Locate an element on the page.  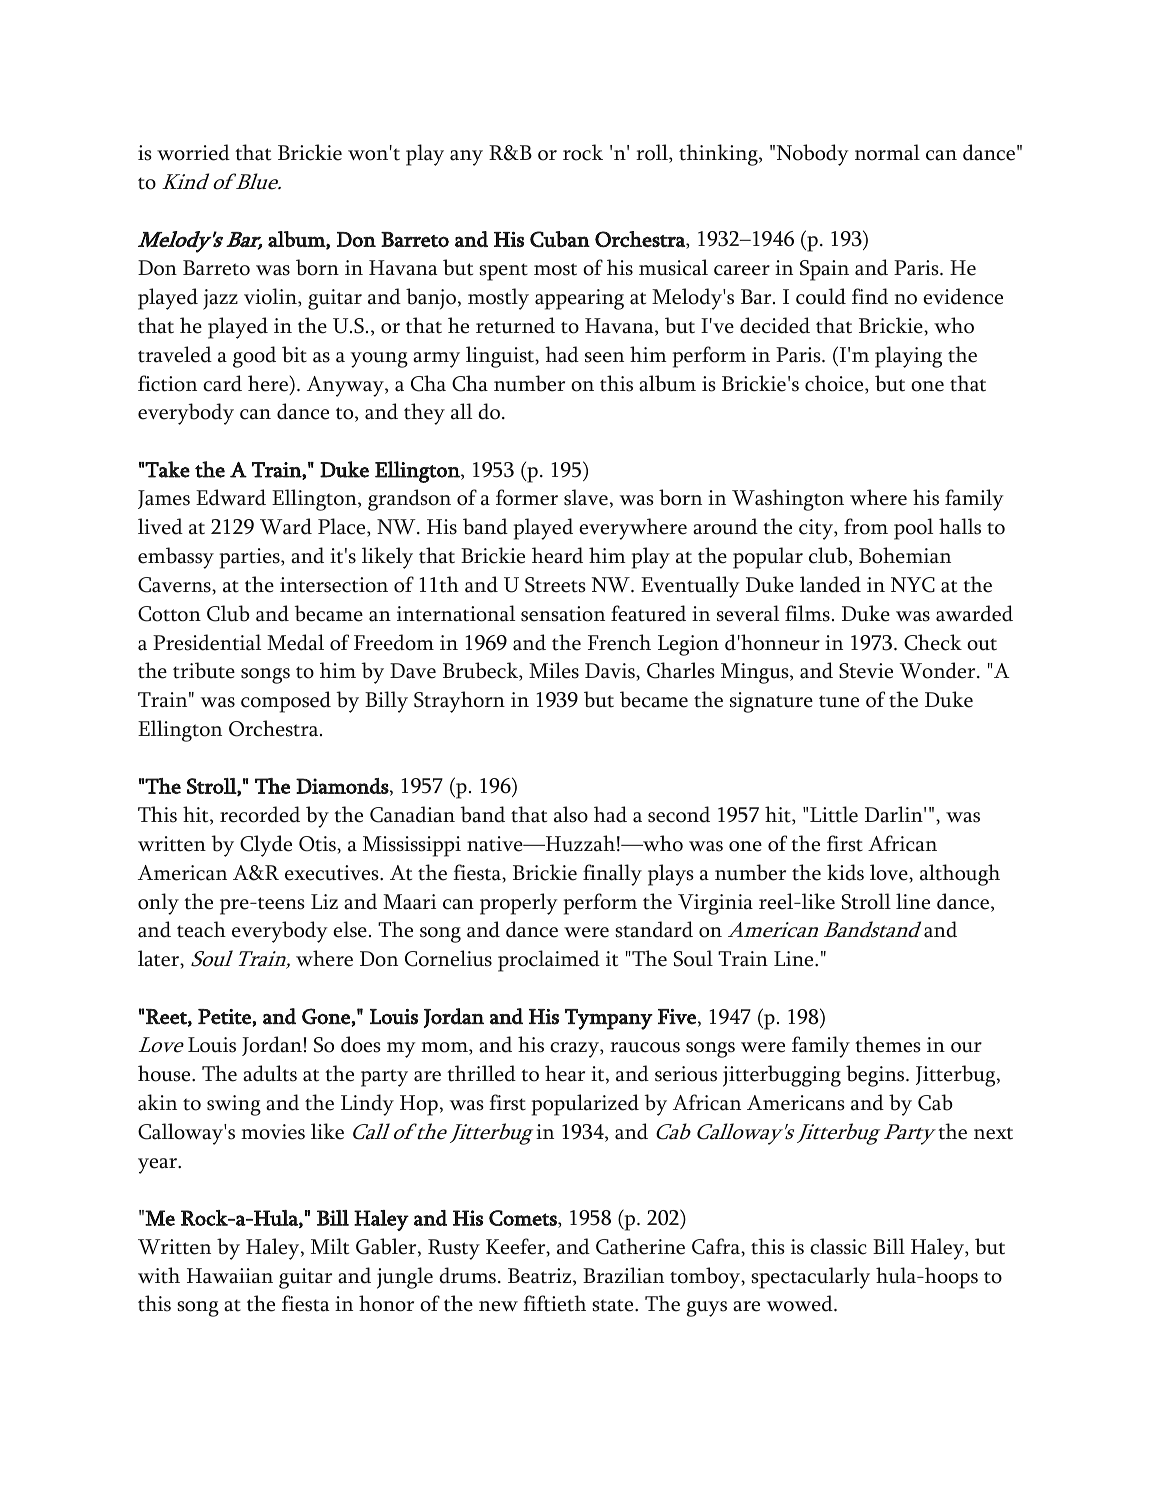
slave is located at coordinates (586, 497).
